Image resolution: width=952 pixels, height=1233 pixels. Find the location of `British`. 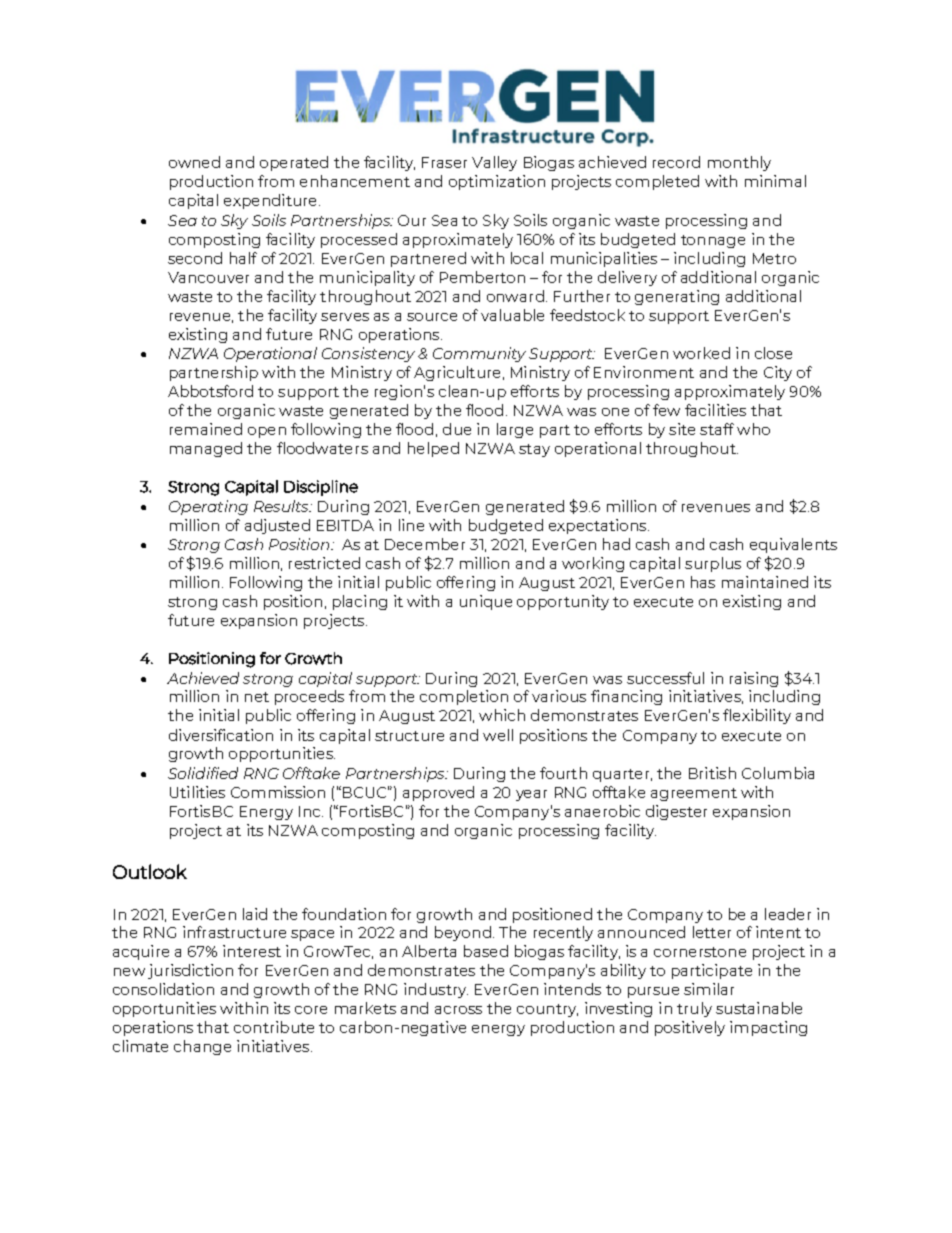

British is located at coordinates (712, 773).
